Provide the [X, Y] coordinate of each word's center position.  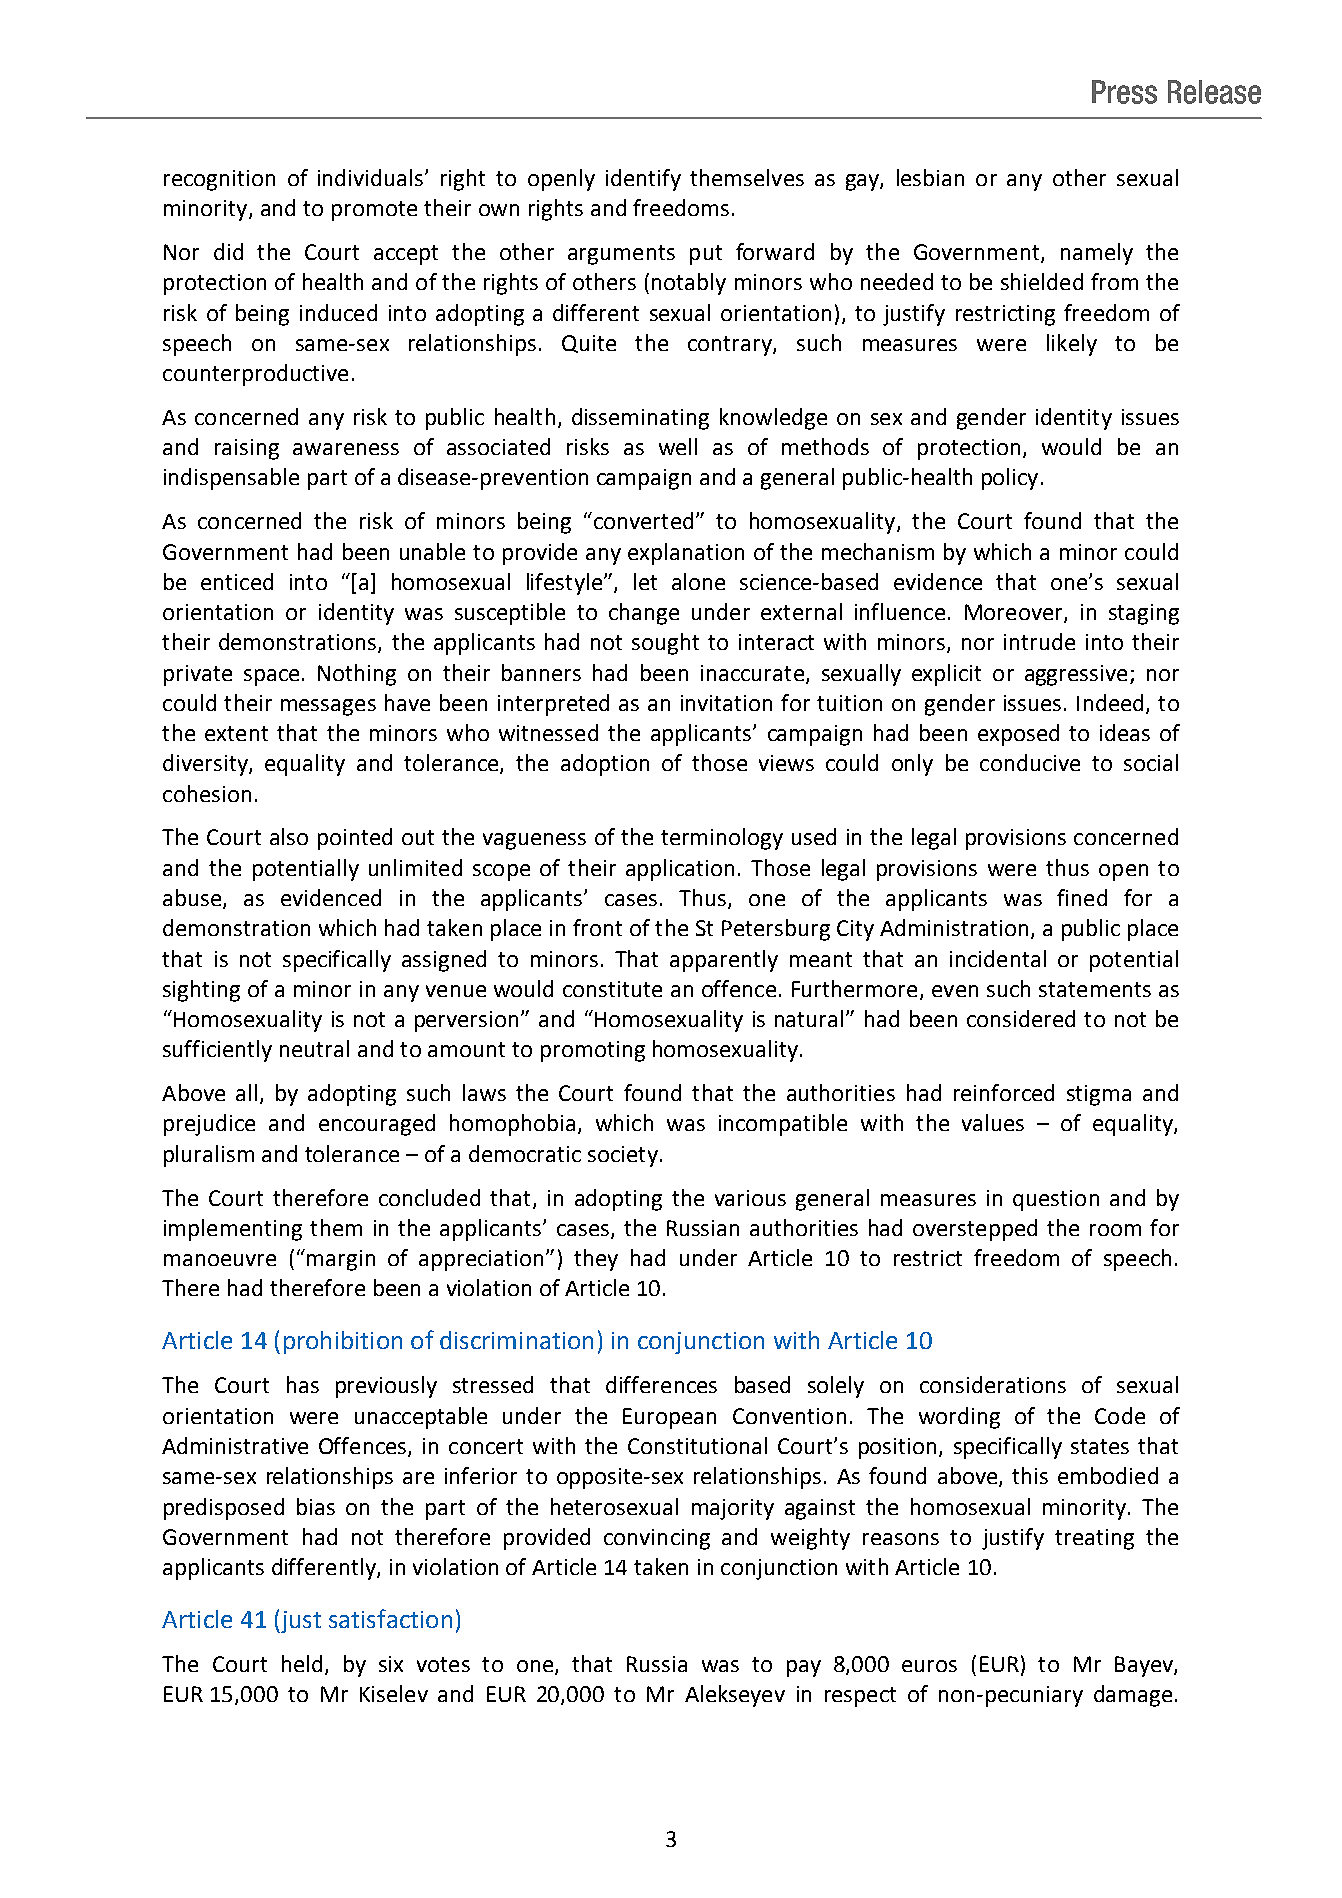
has [303, 1384]
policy [1010, 479]
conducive [1030, 762]
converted [642, 520]
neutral [314, 1048]
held [302, 1663]
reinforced [1004, 1092]
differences [661, 1384]
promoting [593, 1051]
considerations [993, 1384]
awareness [346, 449]
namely [1097, 254]
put [706, 255]
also [289, 836]
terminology [722, 839]
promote [374, 211]
